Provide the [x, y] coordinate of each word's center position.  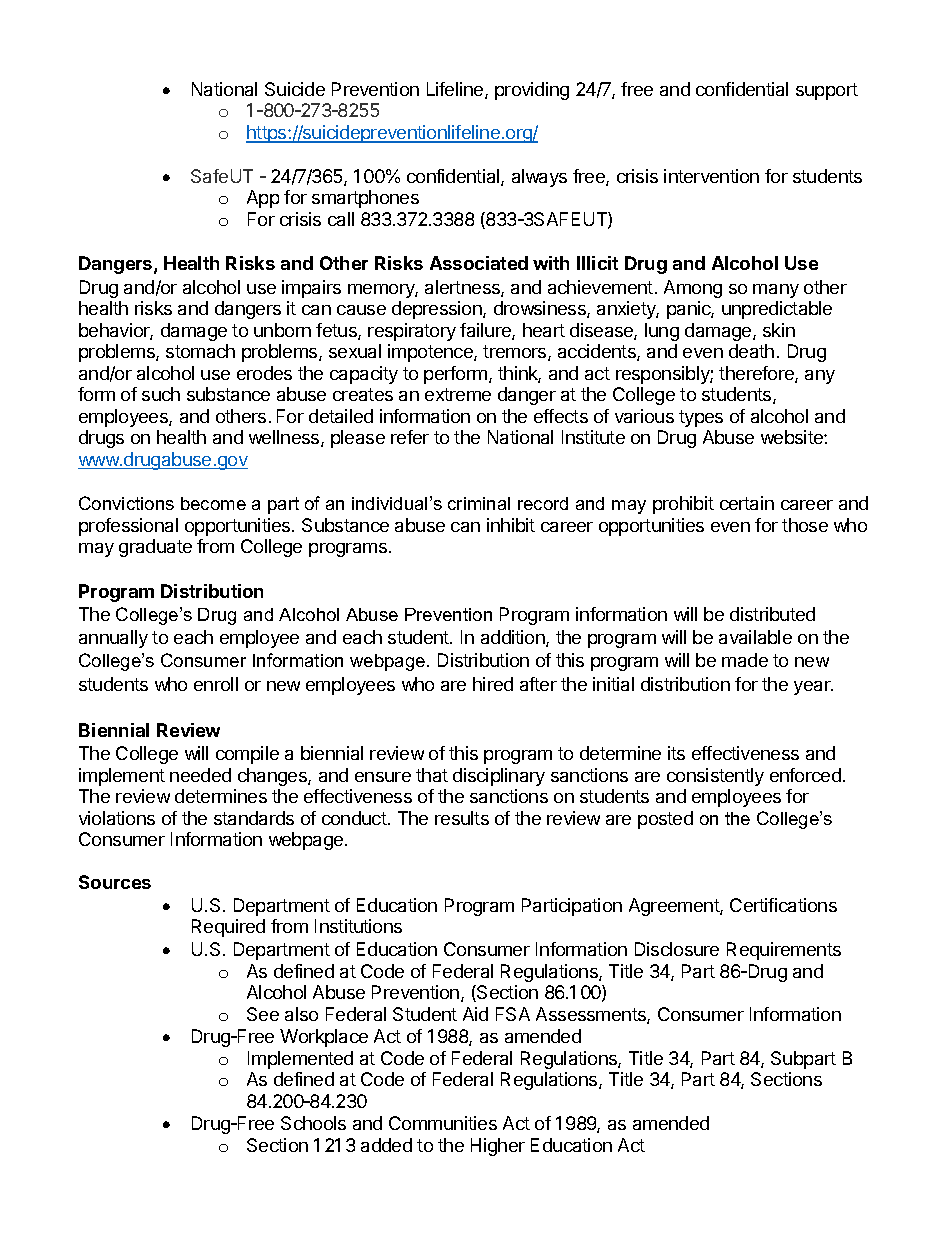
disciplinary [499, 777]
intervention [711, 176]
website [793, 437]
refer [410, 437]
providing [532, 91]
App [263, 199]
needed [200, 775]
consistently [715, 777]
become [213, 503]
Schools [313, 1123]
